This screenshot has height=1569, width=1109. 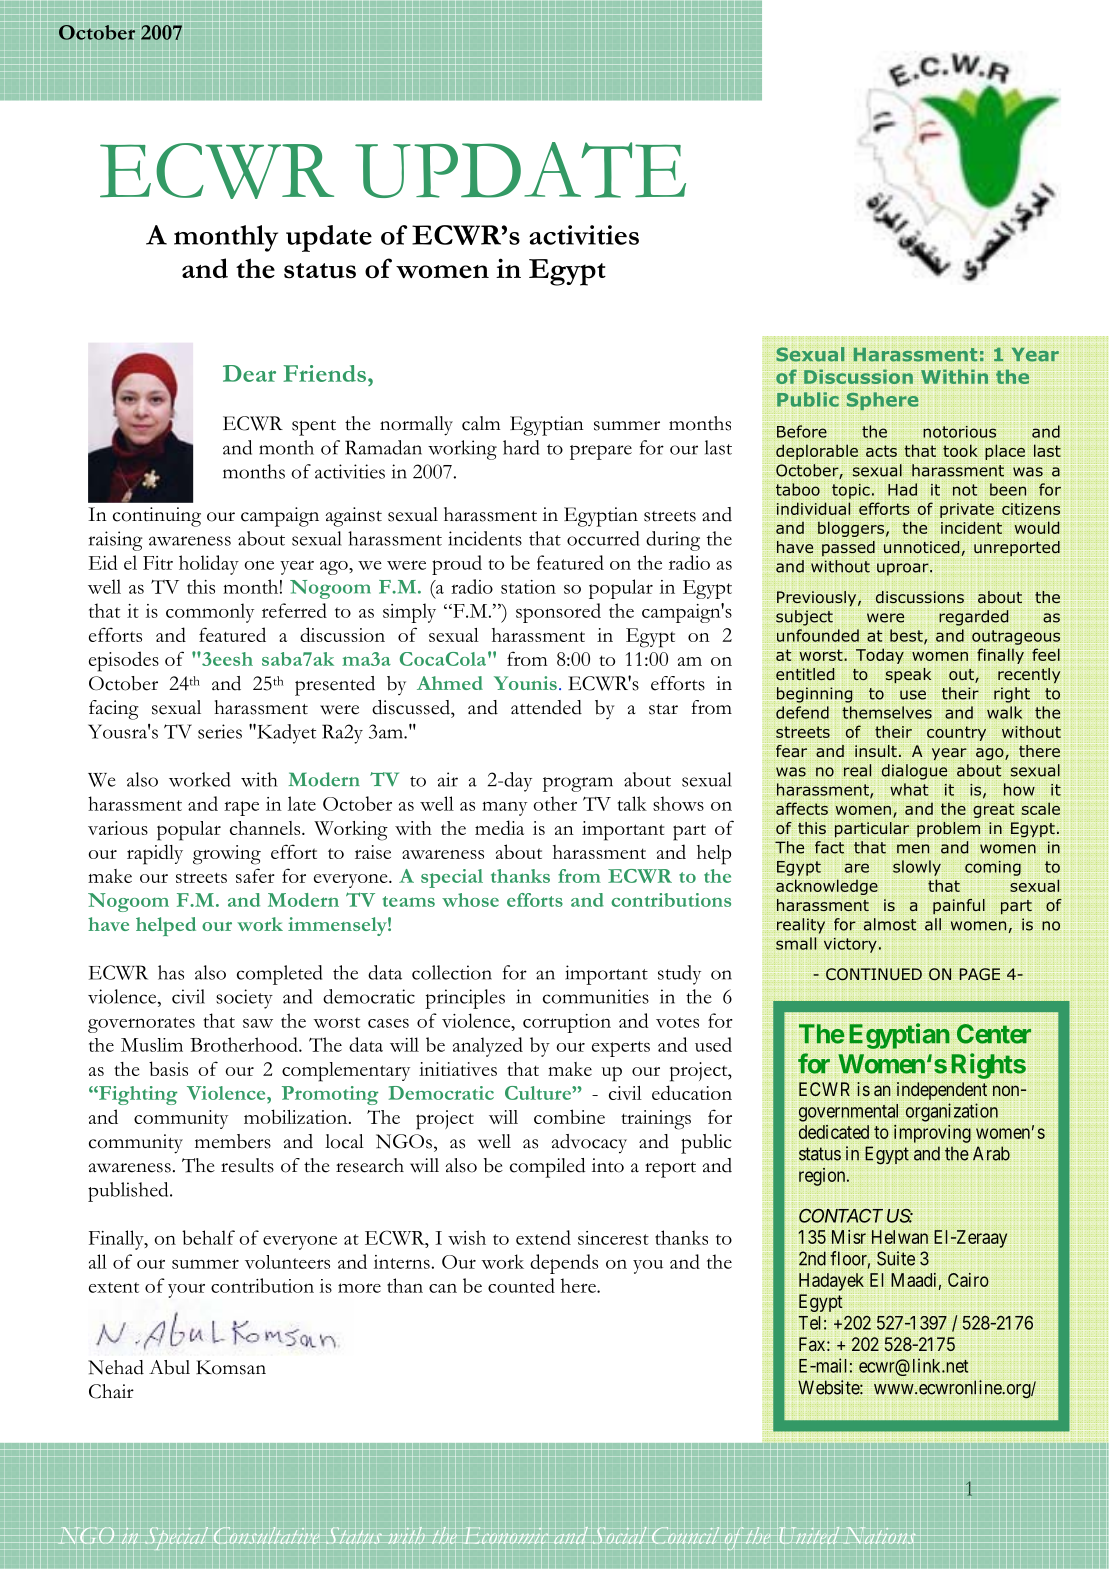 What do you see at coordinates (959, 432) in the screenshot?
I see `notorious` at bounding box center [959, 432].
